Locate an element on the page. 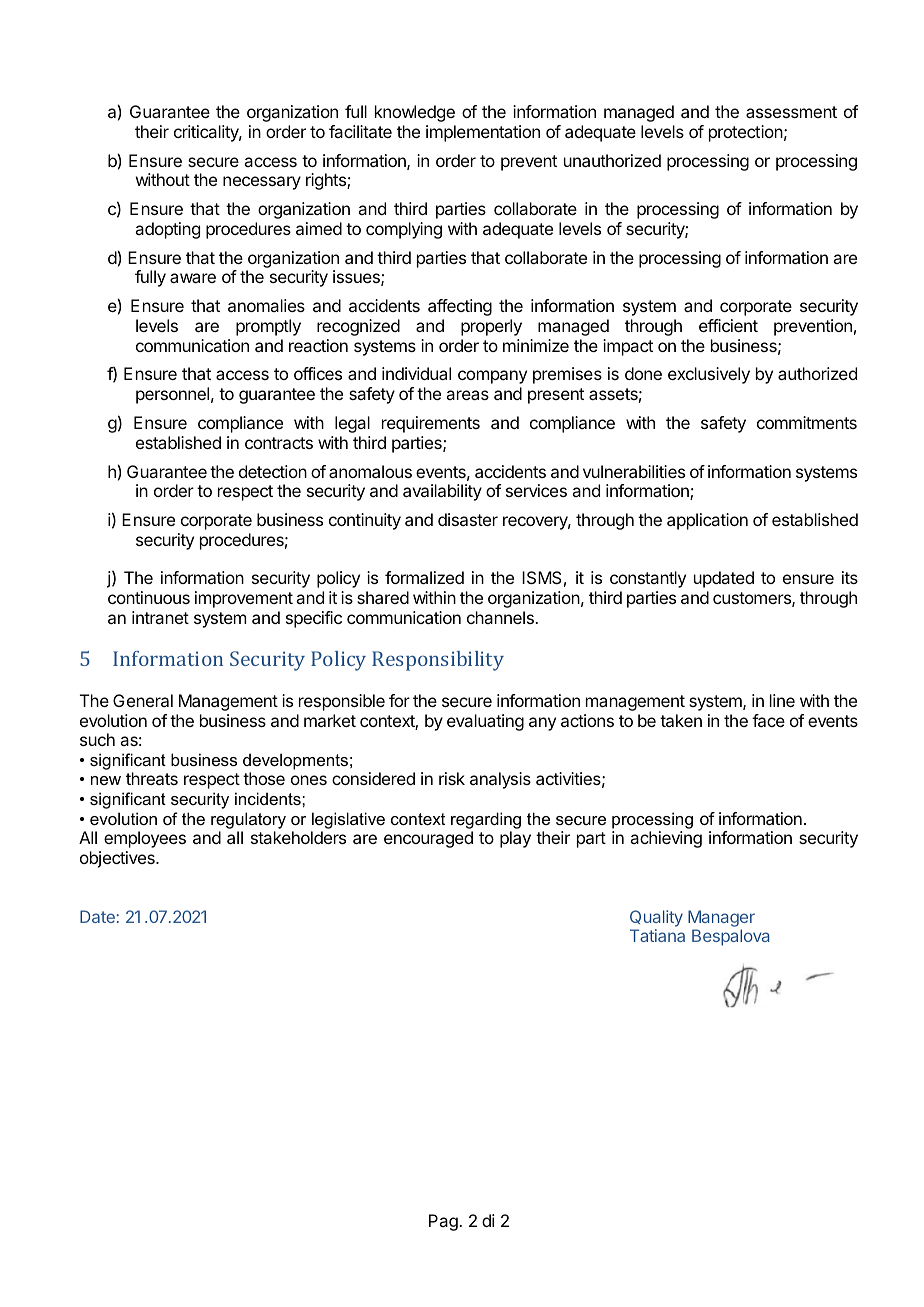  Pag is located at coordinates (444, 1222).
